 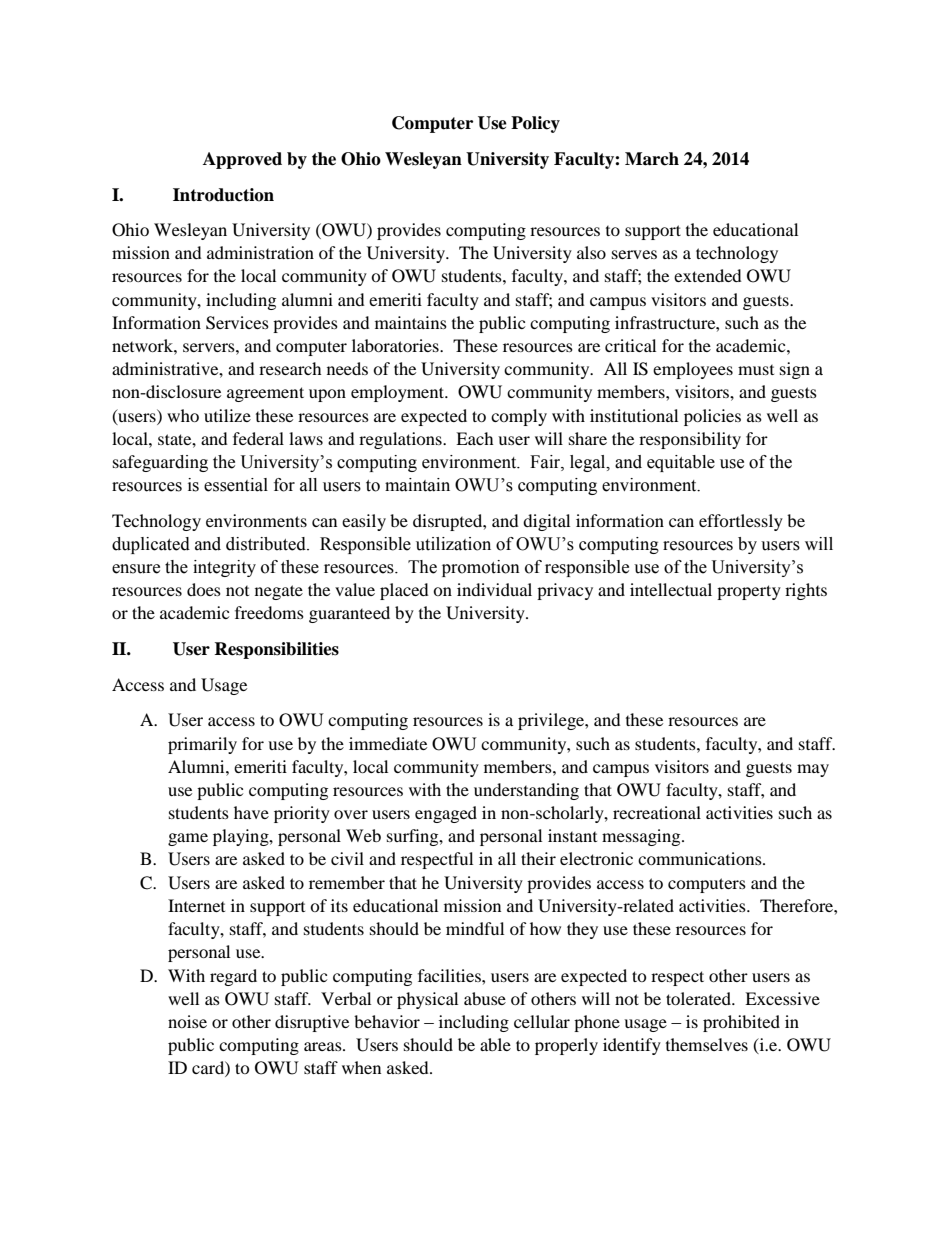 I want to click on noise, so click(x=187, y=1021).
